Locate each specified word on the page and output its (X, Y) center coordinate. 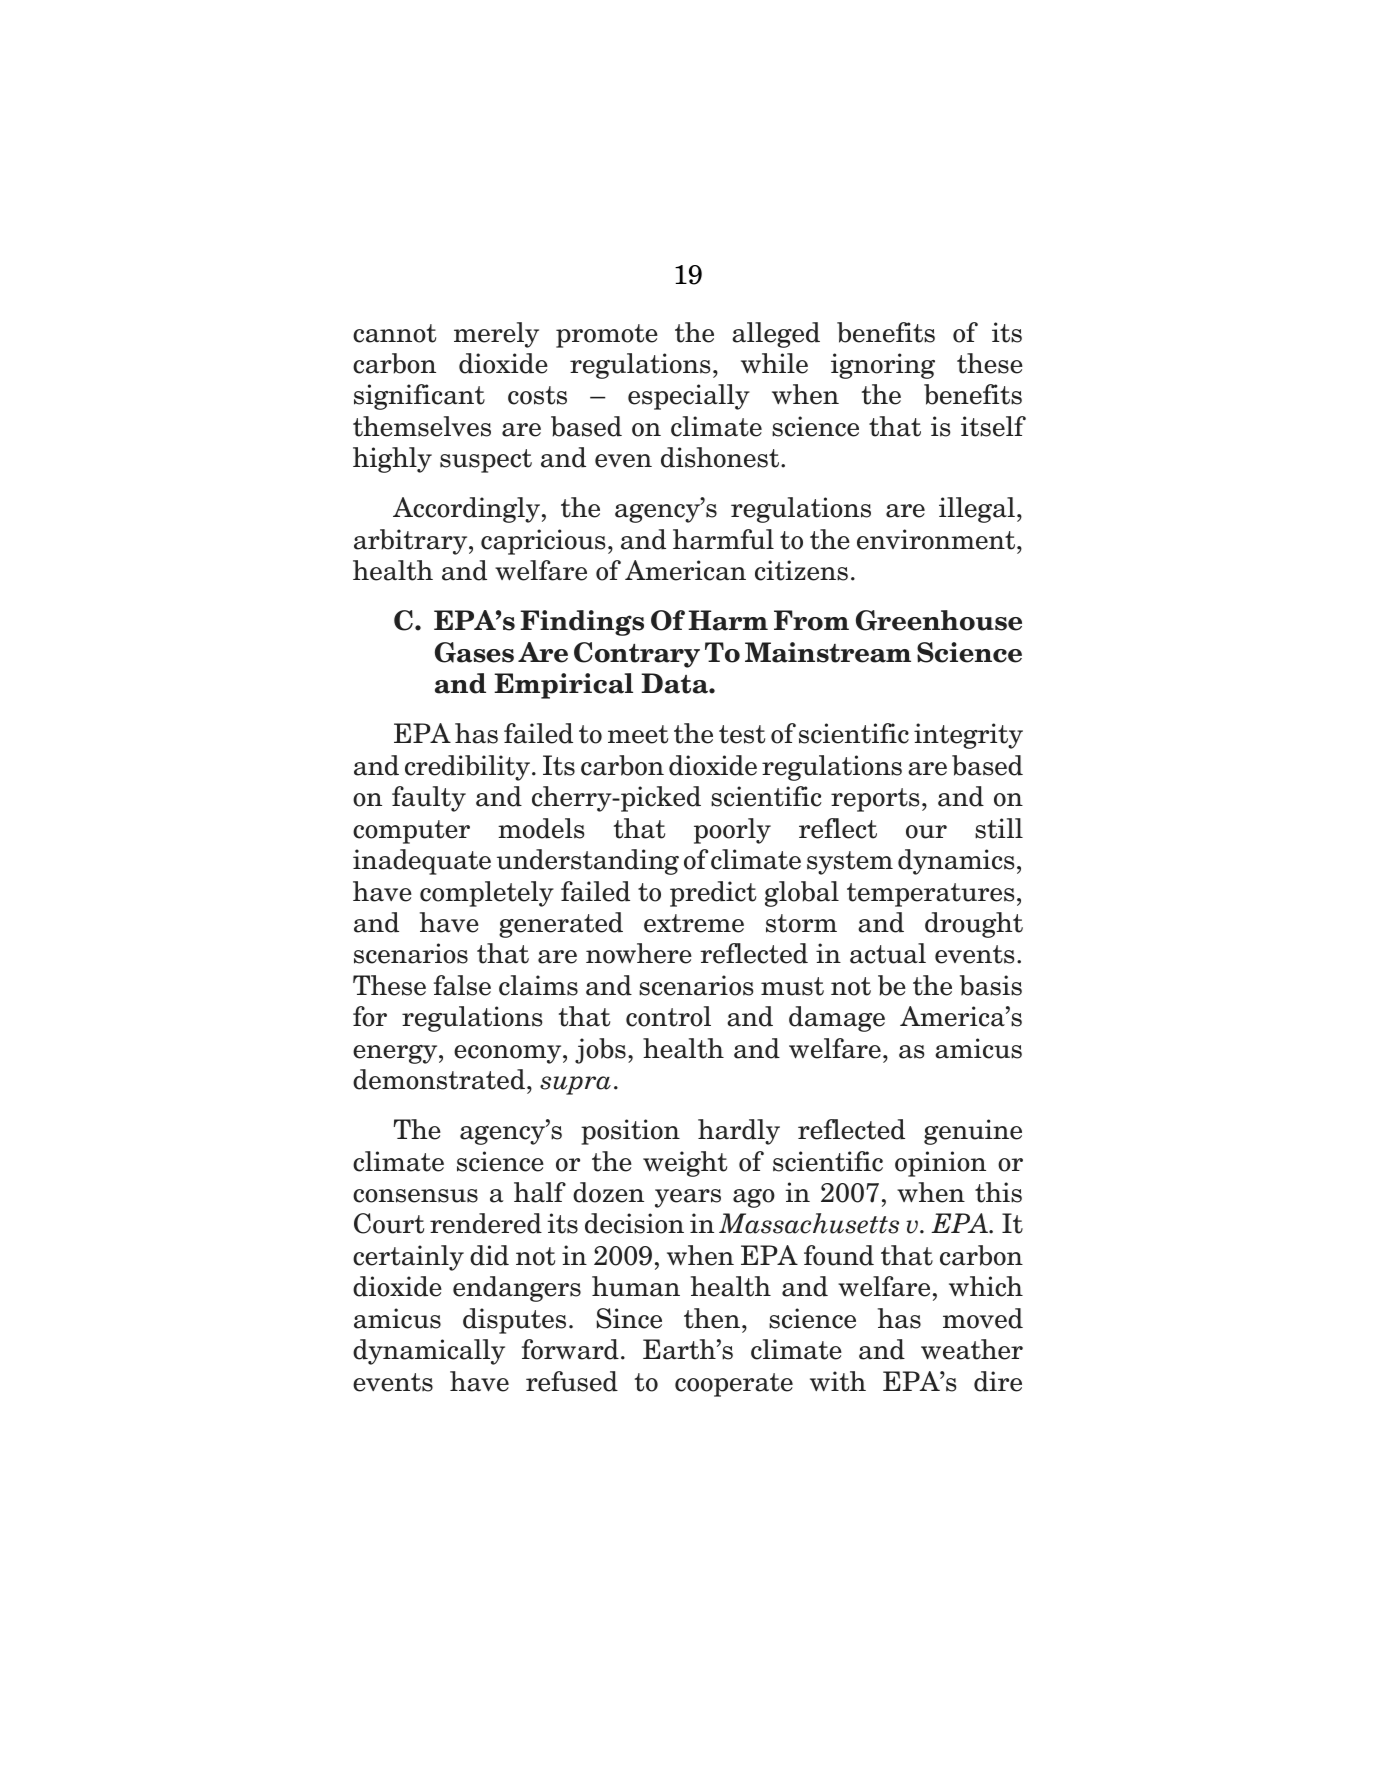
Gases (474, 652)
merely (496, 335)
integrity (968, 736)
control (668, 1016)
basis (991, 985)
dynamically (429, 1352)
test (742, 734)
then (712, 1318)
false (462, 985)
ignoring (883, 366)
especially (689, 397)
